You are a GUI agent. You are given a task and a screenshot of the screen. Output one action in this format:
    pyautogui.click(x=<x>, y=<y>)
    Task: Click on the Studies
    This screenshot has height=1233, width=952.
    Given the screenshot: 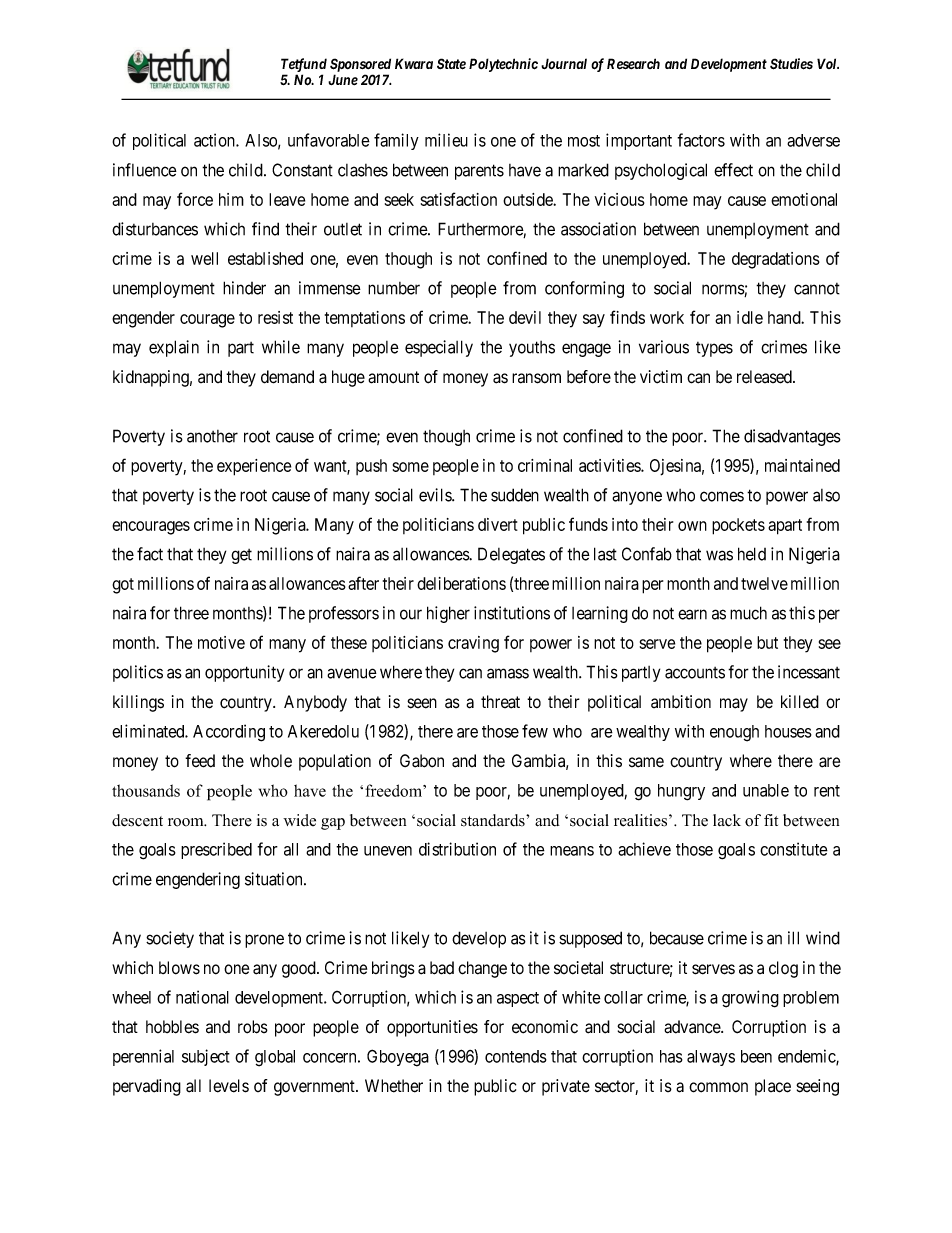 What is the action you would take?
    pyautogui.click(x=791, y=64)
